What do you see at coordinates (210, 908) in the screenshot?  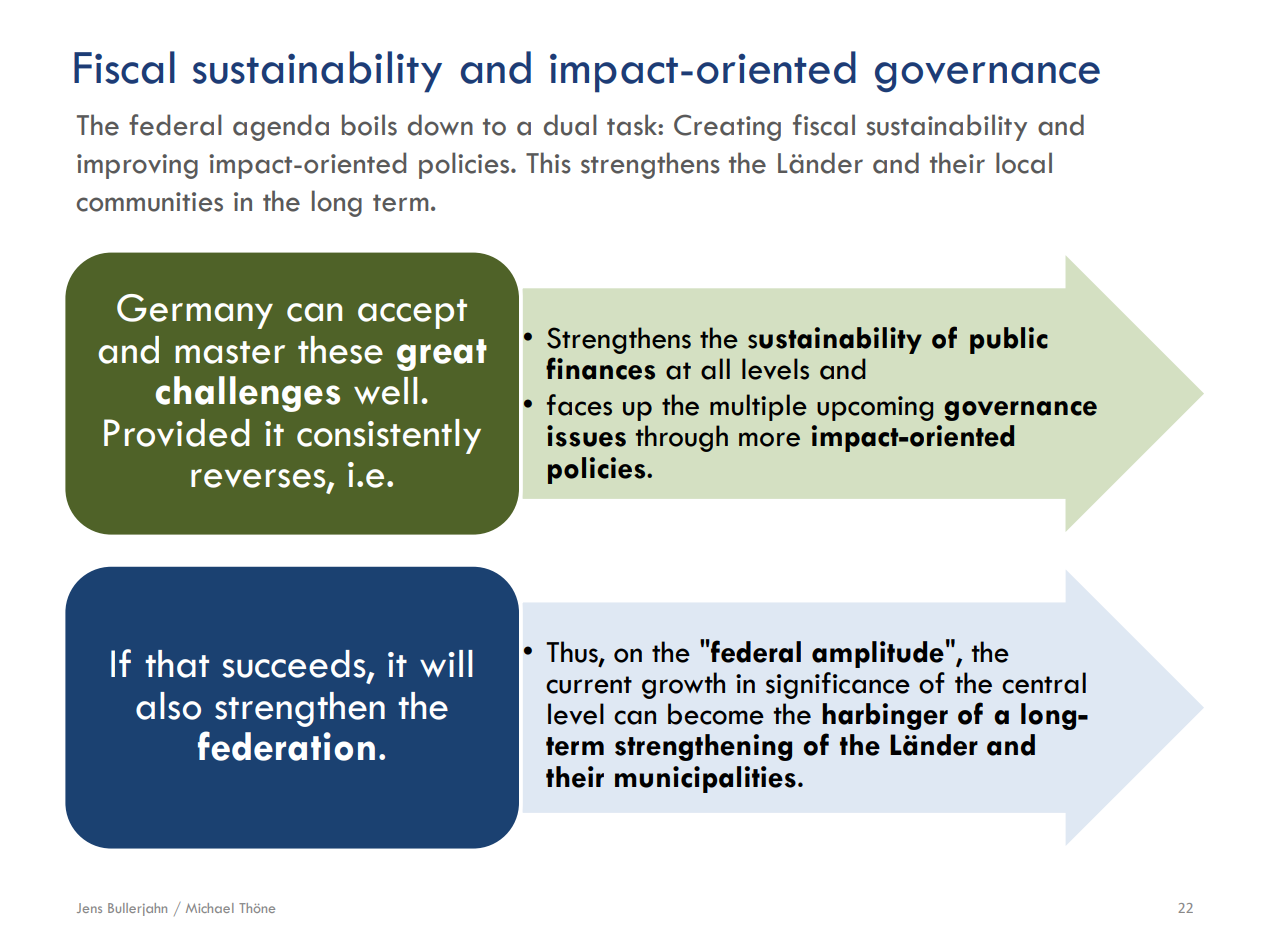 I see `Michael` at bounding box center [210, 908].
